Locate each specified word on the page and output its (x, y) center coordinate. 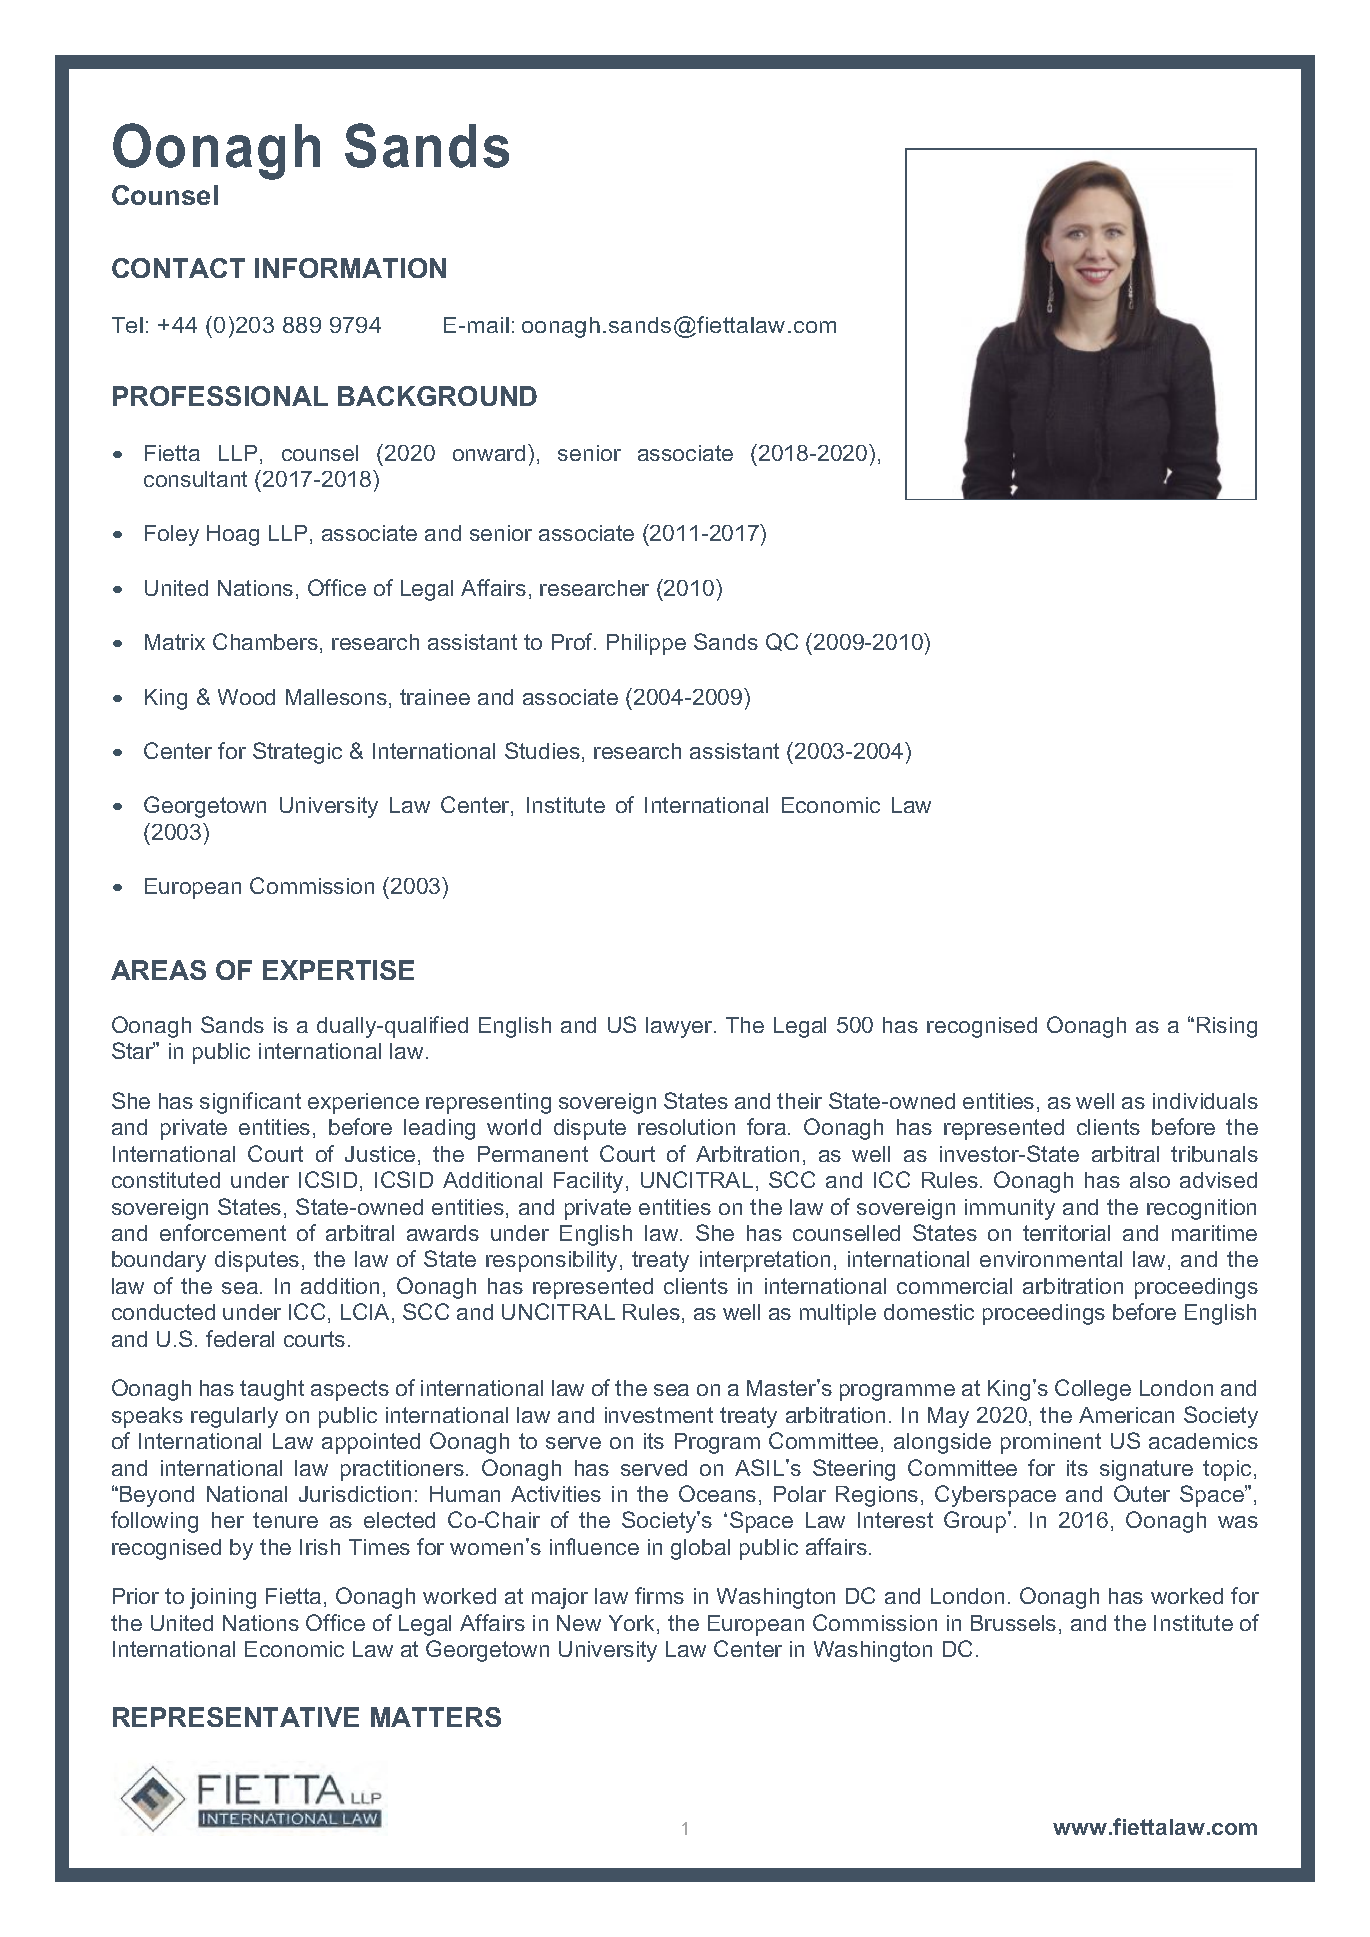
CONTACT (178, 268)
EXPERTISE (338, 970)
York (633, 1624)
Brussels (1013, 1623)
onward (489, 453)
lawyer (680, 1027)
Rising (1227, 1027)
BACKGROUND (437, 396)
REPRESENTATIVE (236, 1717)
